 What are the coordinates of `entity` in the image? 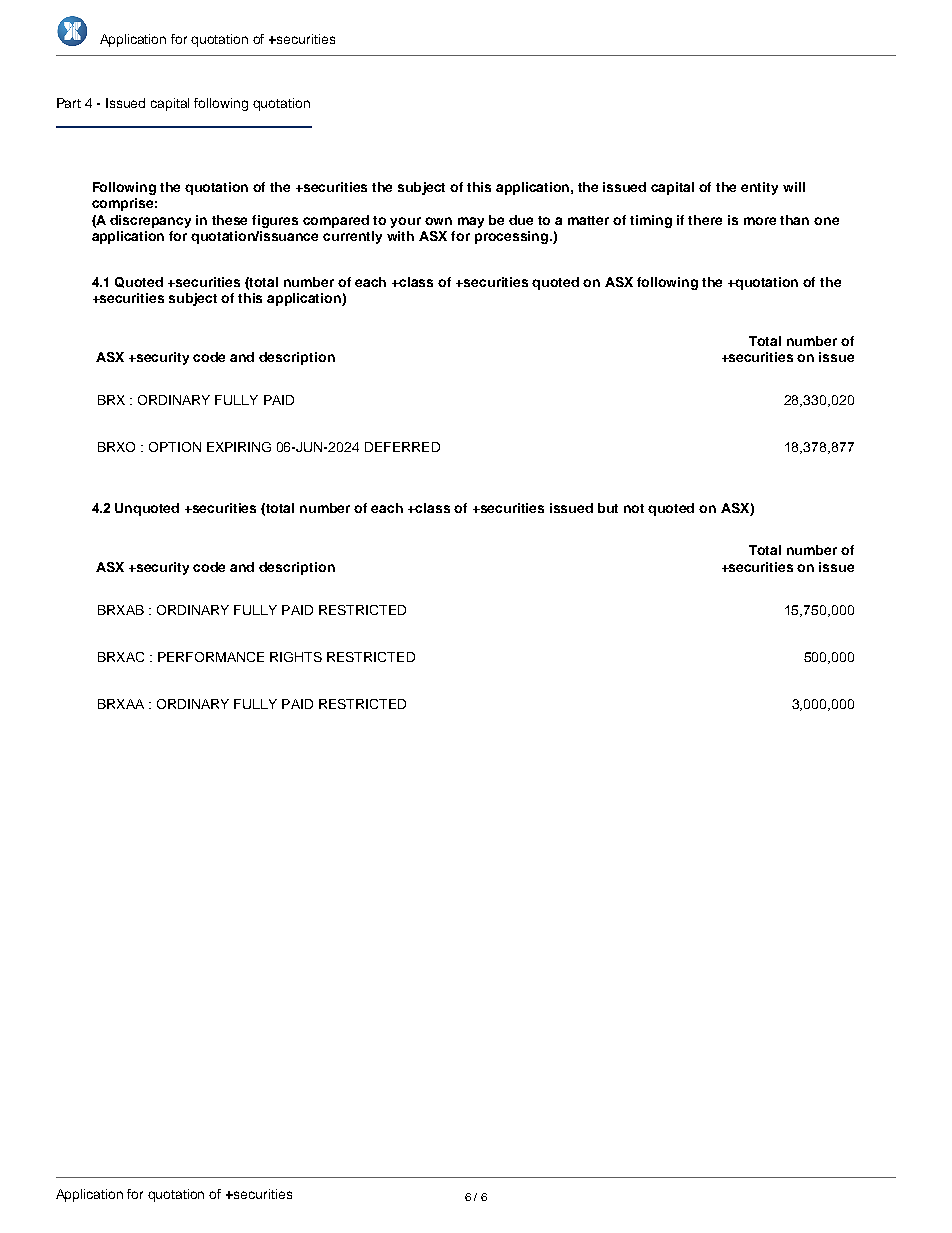 It's located at (759, 188).
